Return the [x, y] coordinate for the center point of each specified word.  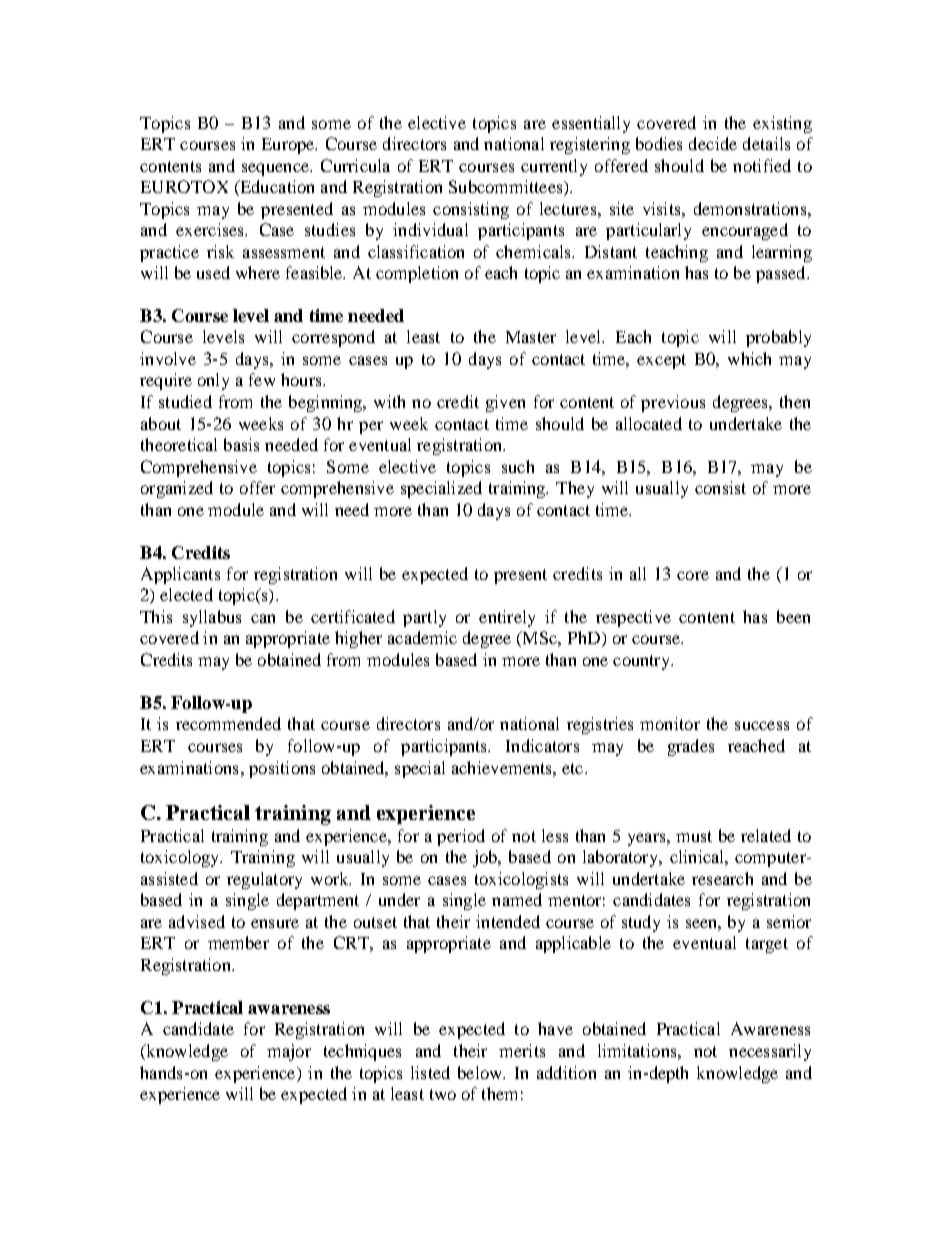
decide [713, 143]
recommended [228, 723]
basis [241, 444]
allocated [649, 423]
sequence [276, 169]
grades [691, 747]
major [289, 1052]
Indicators [542, 745]
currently [554, 167]
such [518, 466]
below [481, 1072]
